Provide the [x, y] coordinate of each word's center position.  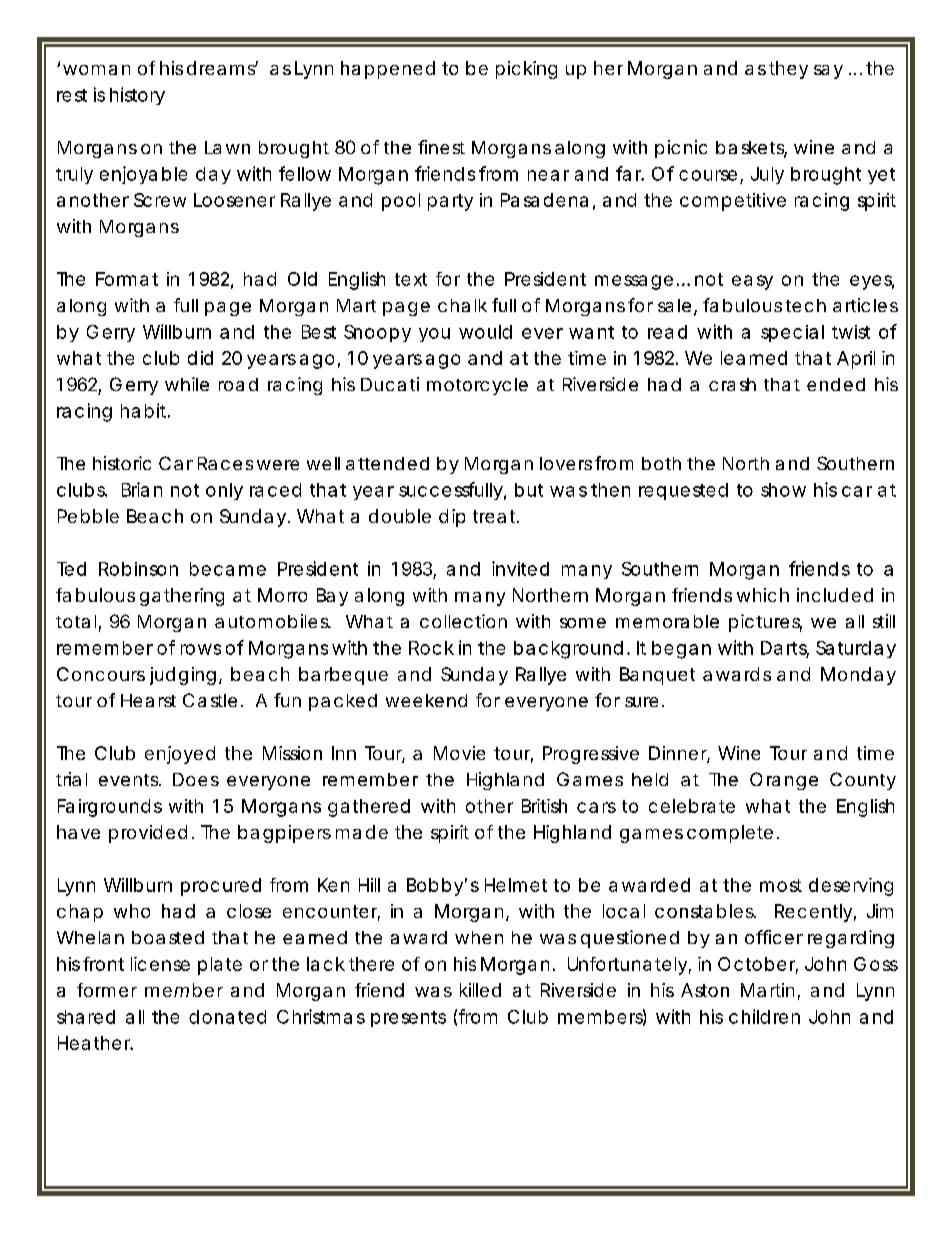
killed [480, 990]
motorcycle [477, 386]
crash [732, 384]
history [137, 96]
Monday [858, 676]
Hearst [148, 700]
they [788, 70]
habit [145, 410]
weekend [426, 700]
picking [526, 70]
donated [227, 1017]
